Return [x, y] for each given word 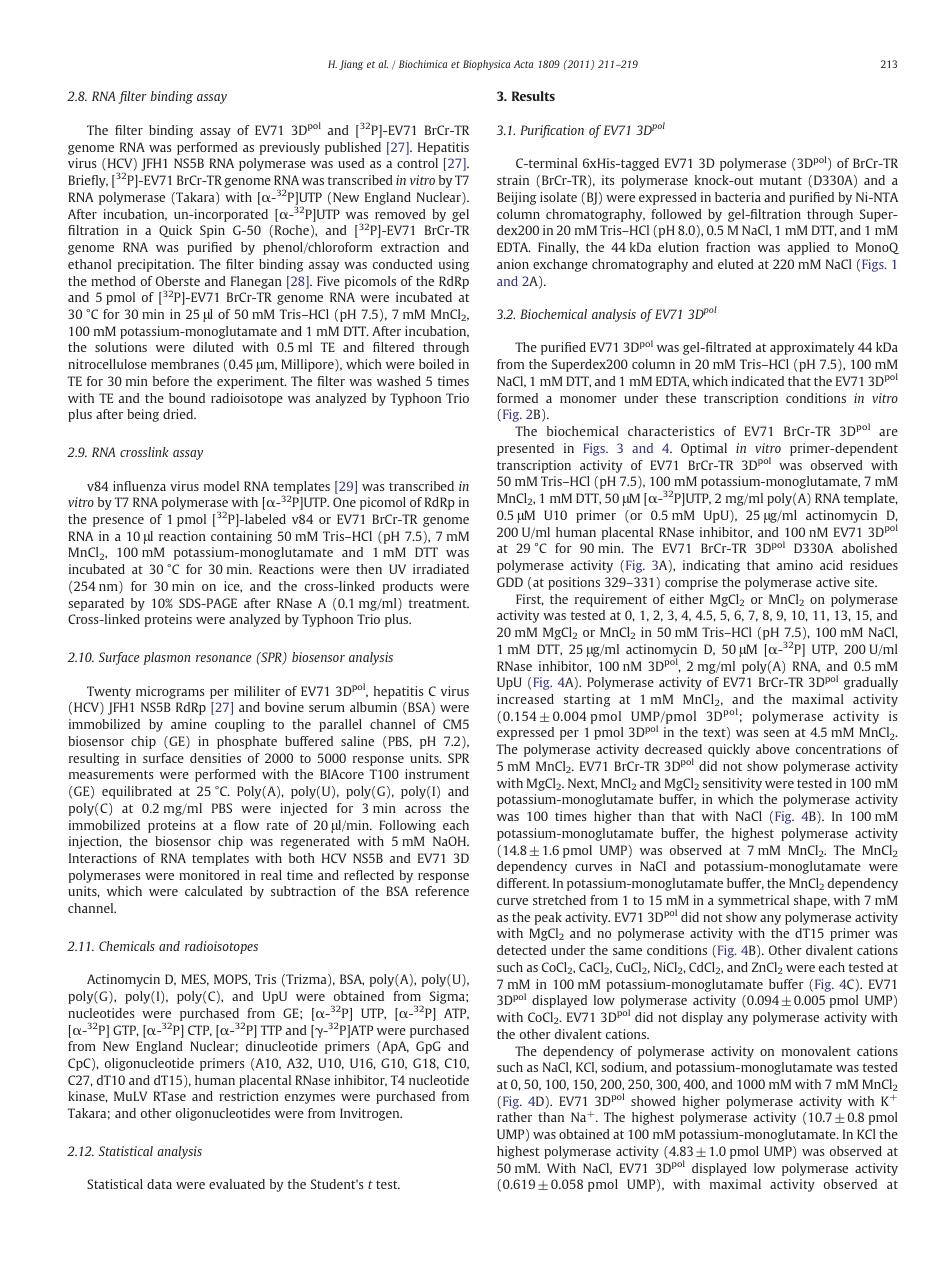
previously [290, 148]
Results [533, 96]
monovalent [816, 1051]
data [159, 1184]
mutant [781, 180]
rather [514, 1117]
